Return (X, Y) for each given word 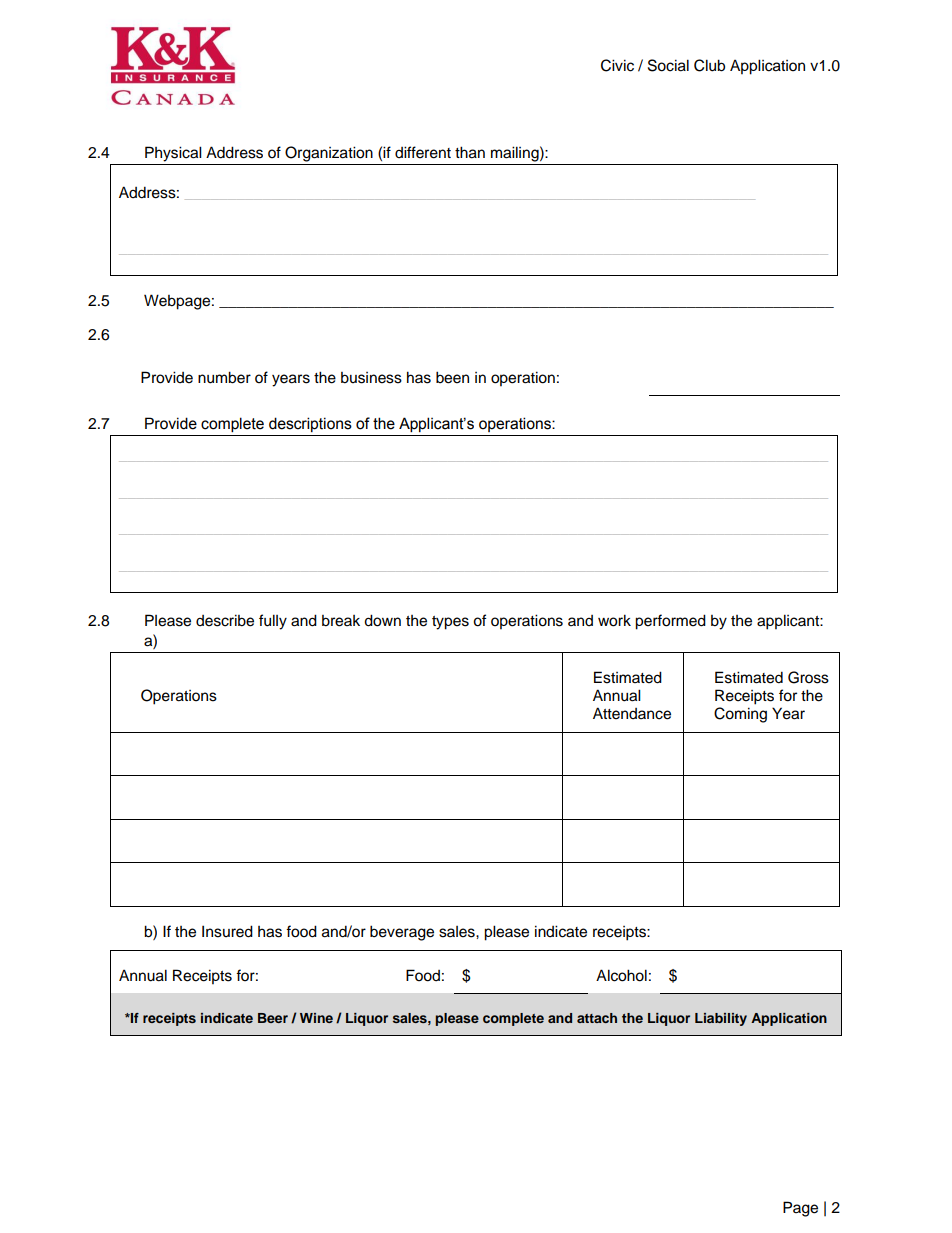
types (450, 623)
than (470, 152)
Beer (273, 1018)
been (452, 377)
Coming (740, 715)
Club (709, 65)
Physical (173, 154)
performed (670, 622)
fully (273, 622)
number (224, 377)
